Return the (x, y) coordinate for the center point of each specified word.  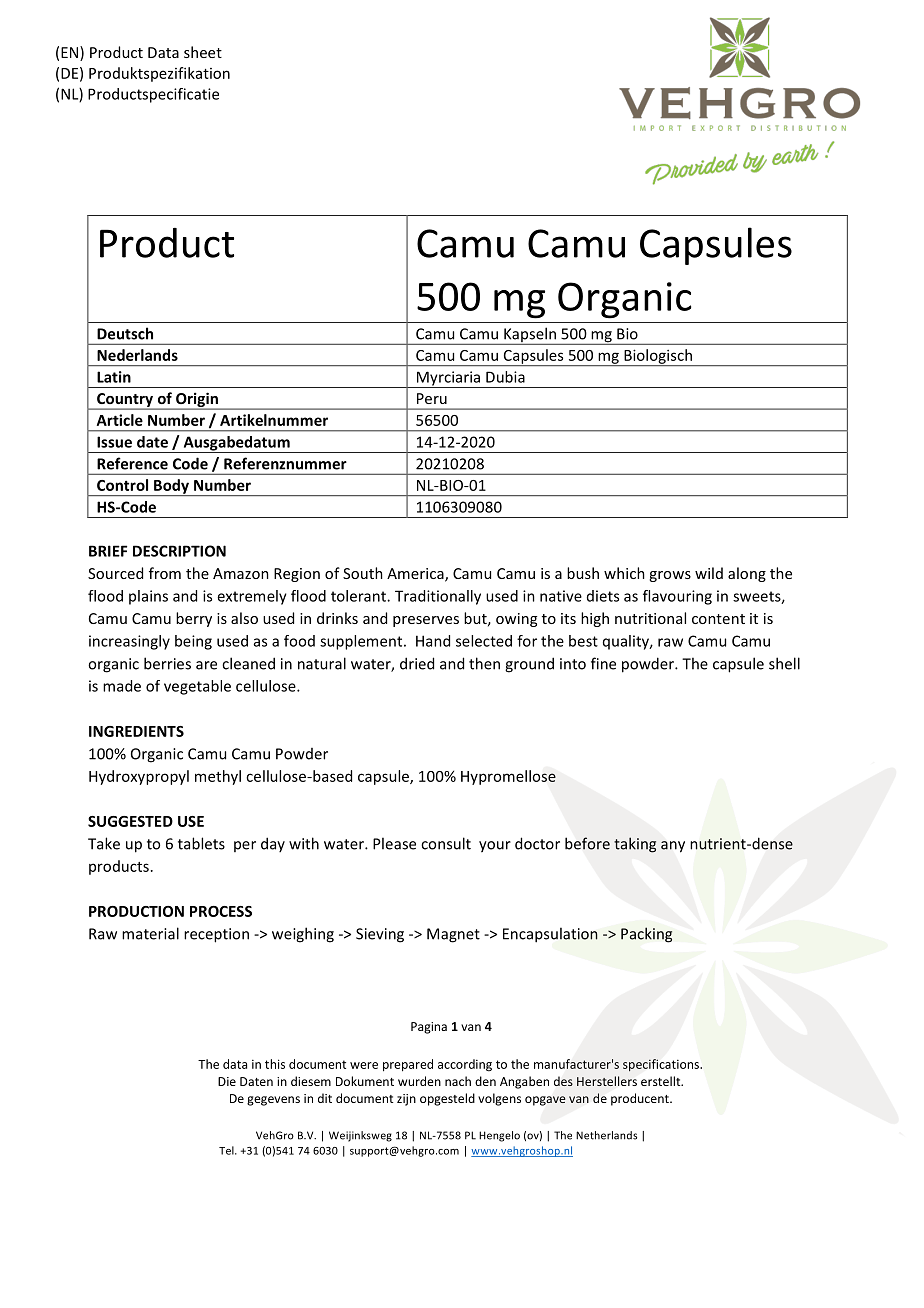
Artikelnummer (274, 420)
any (673, 847)
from (165, 573)
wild (709, 573)
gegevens (273, 1101)
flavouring (677, 597)
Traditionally (438, 597)
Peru (432, 398)
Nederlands (137, 355)
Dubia (505, 377)
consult (446, 843)
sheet (203, 52)
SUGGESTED (130, 821)
